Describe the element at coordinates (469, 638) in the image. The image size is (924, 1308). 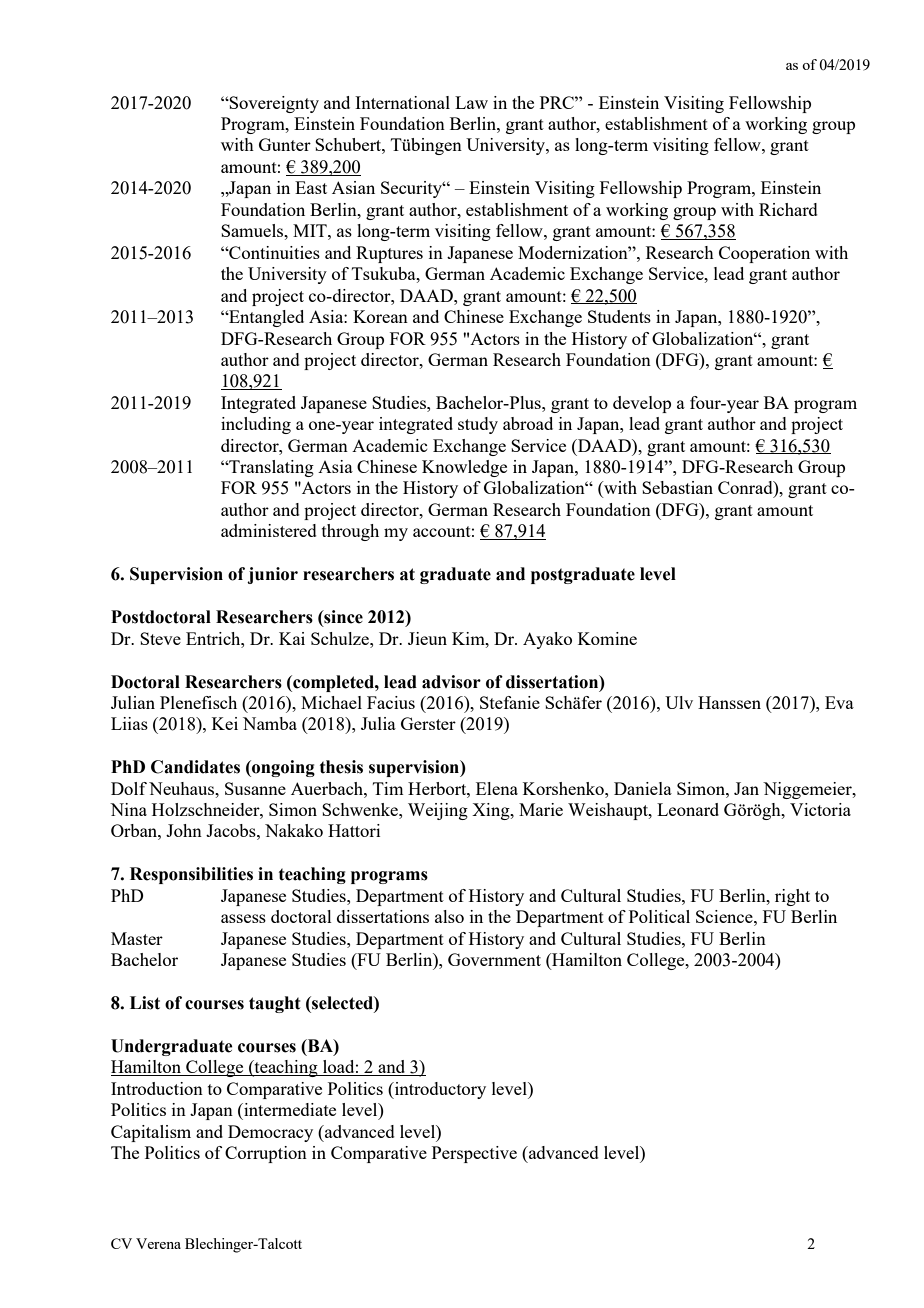
I see `Kim` at that location.
